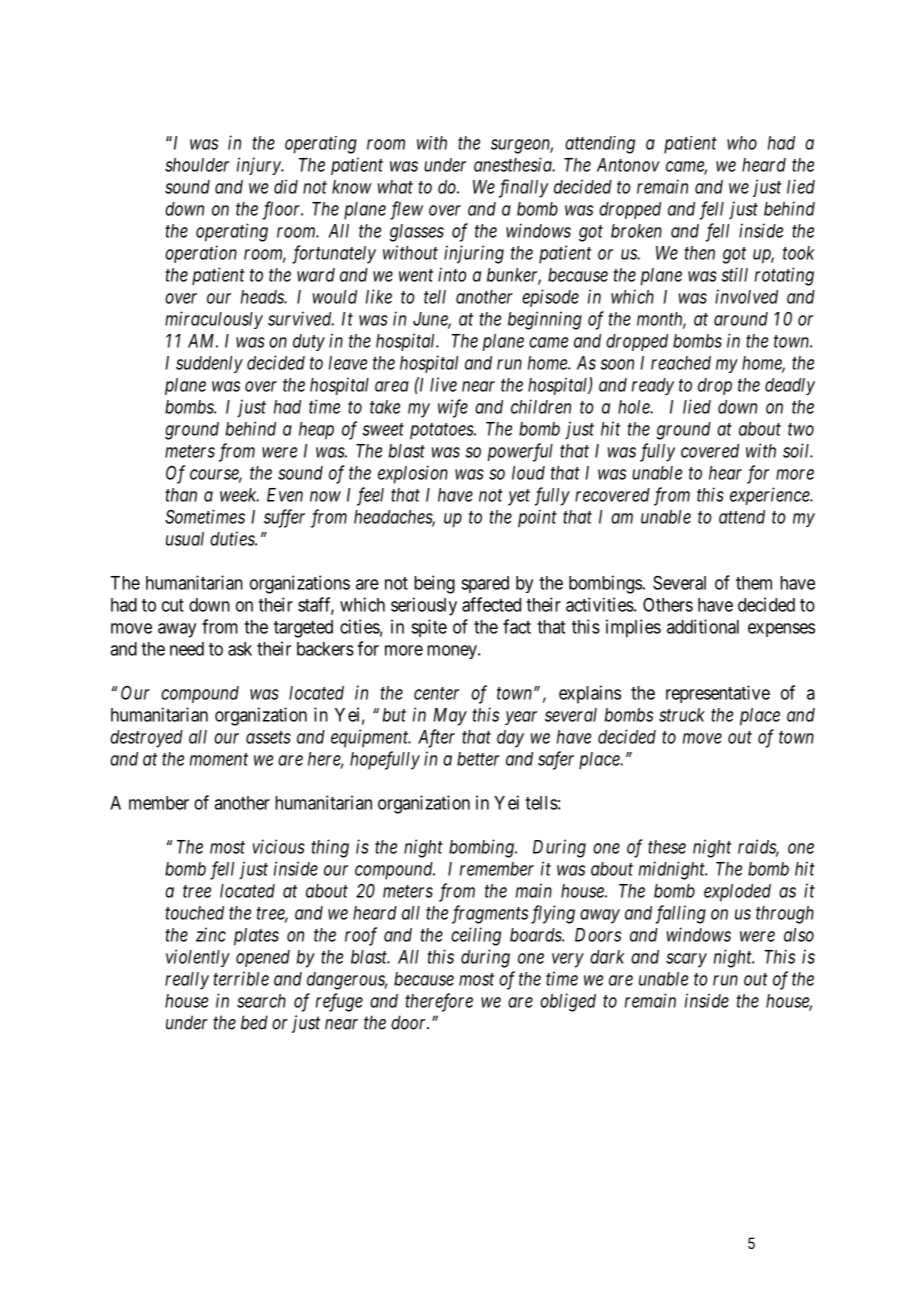  Describe the element at coordinates (476, 936) in the screenshot. I see `ceiling` at that location.
